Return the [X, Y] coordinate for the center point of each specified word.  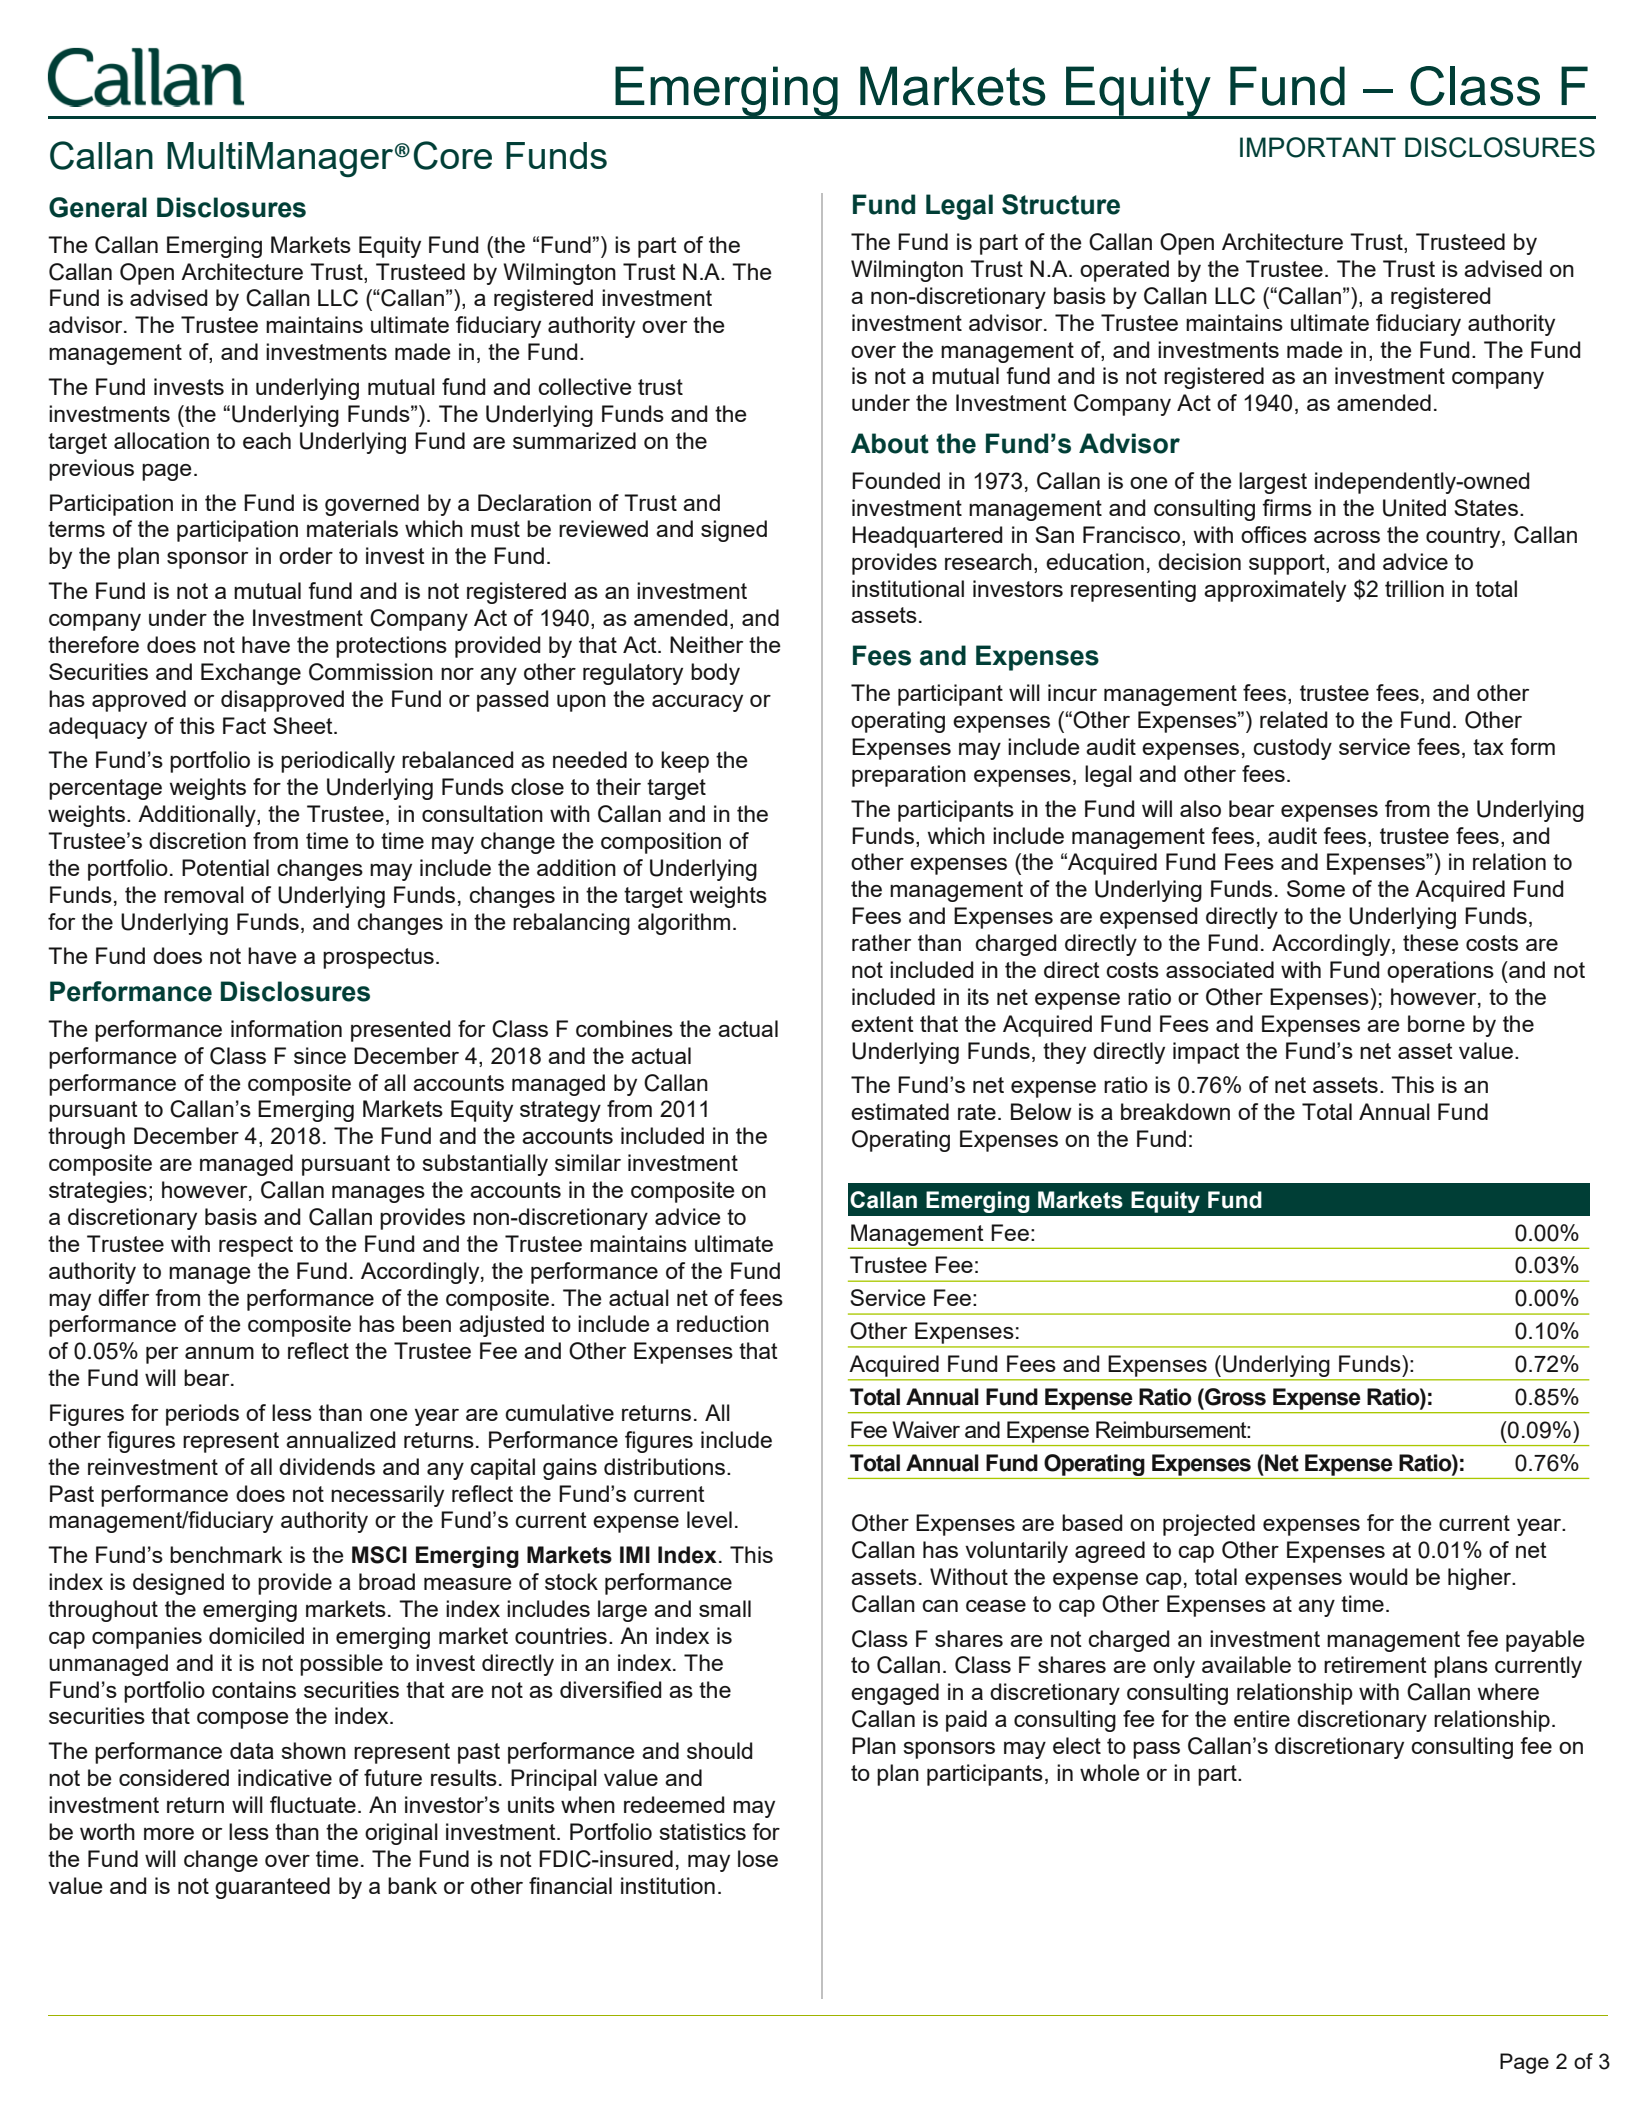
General [98, 207]
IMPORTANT [1318, 147]
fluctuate [313, 1804]
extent [882, 1024]
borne [1436, 1023]
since [320, 1055]
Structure [1061, 204]
